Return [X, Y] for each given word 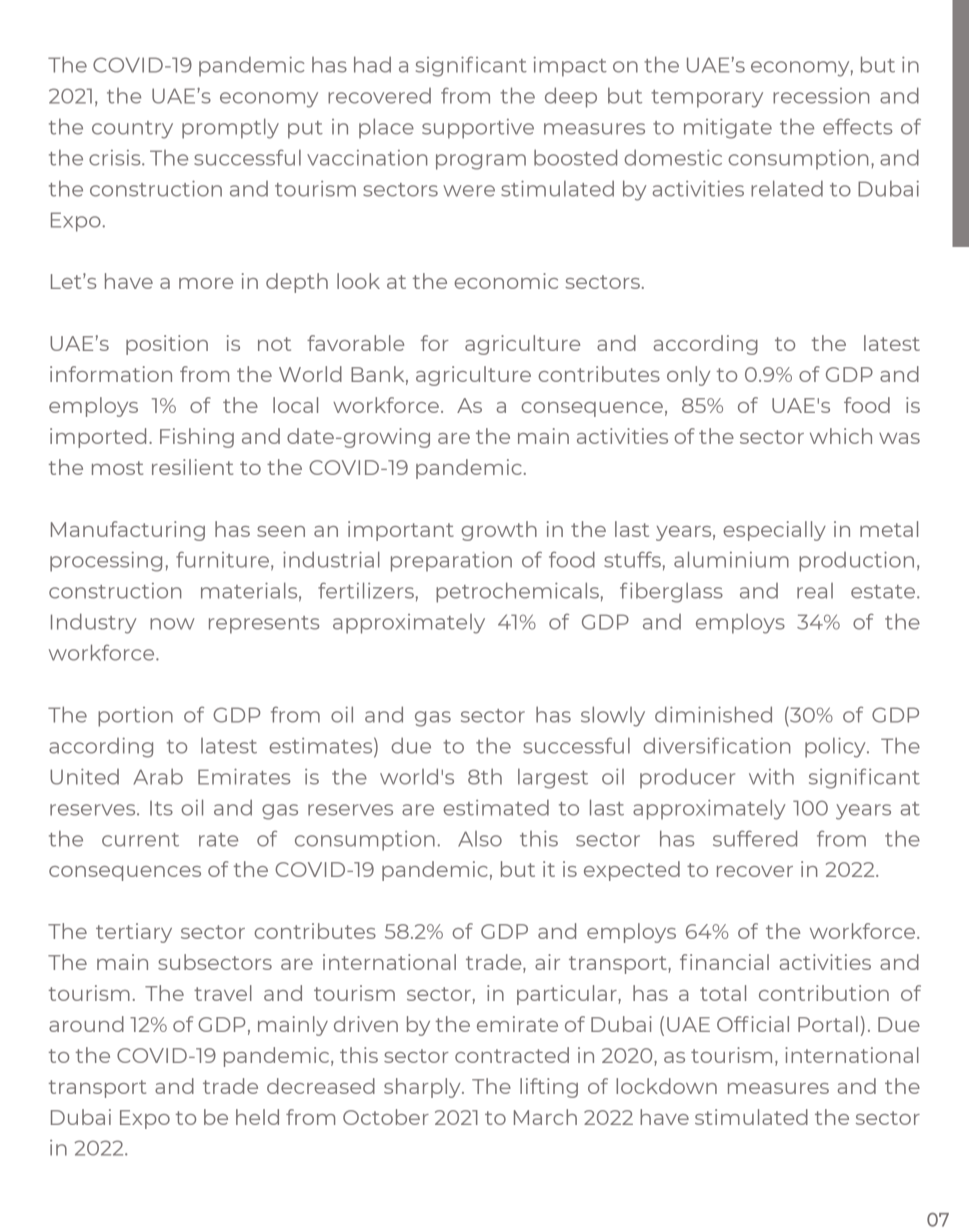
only [688, 376]
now [172, 624]
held [257, 1117]
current [140, 840]
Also [480, 839]
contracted [512, 1055]
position [167, 345]
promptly [230, 128]
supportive [478, 129]
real [815, 591]
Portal [828, 1024]
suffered [755, 838]
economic [506, 281]
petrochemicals [517, 592]
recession [821, 96]
